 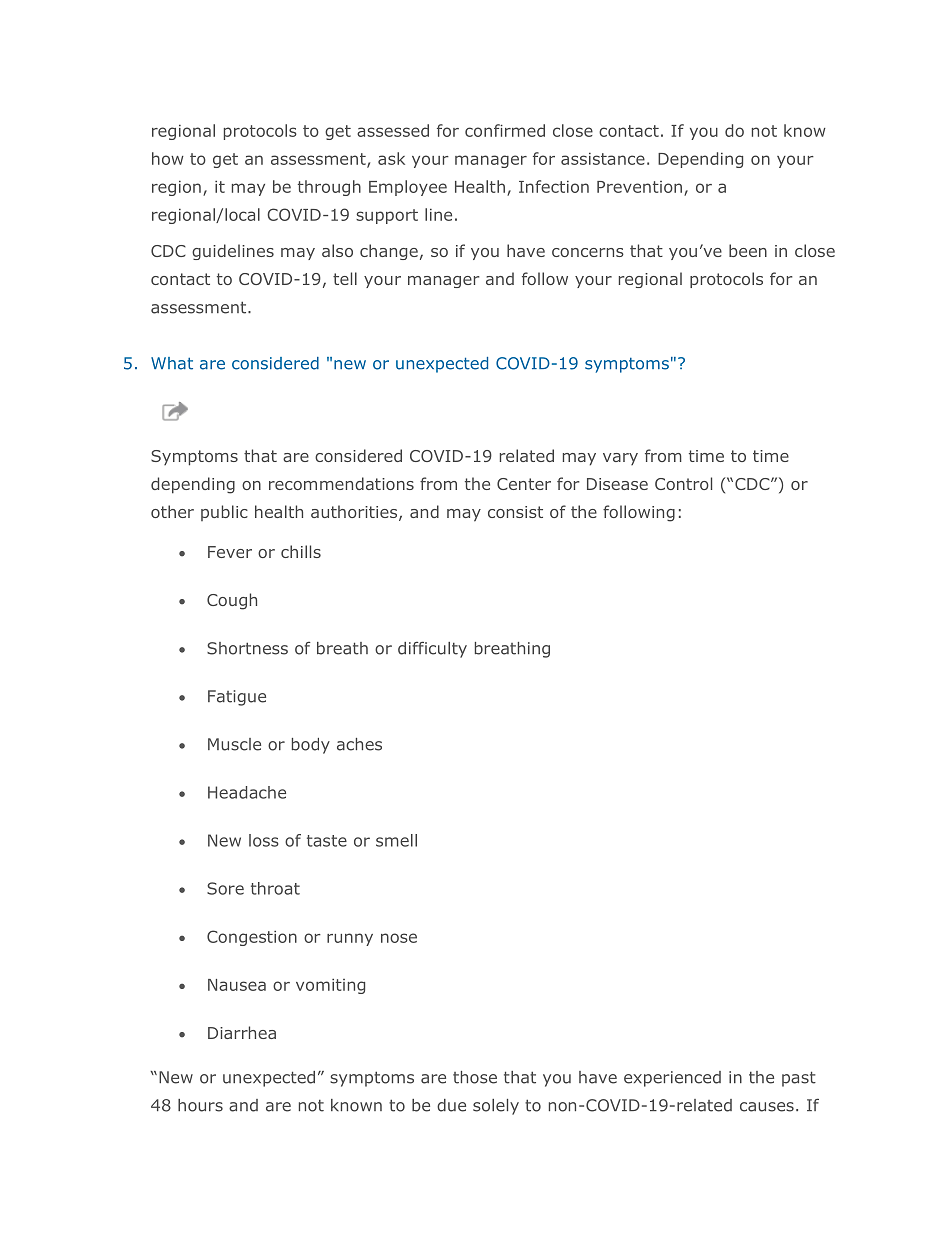 I want to click on smell, so click(x=396, y=840).
